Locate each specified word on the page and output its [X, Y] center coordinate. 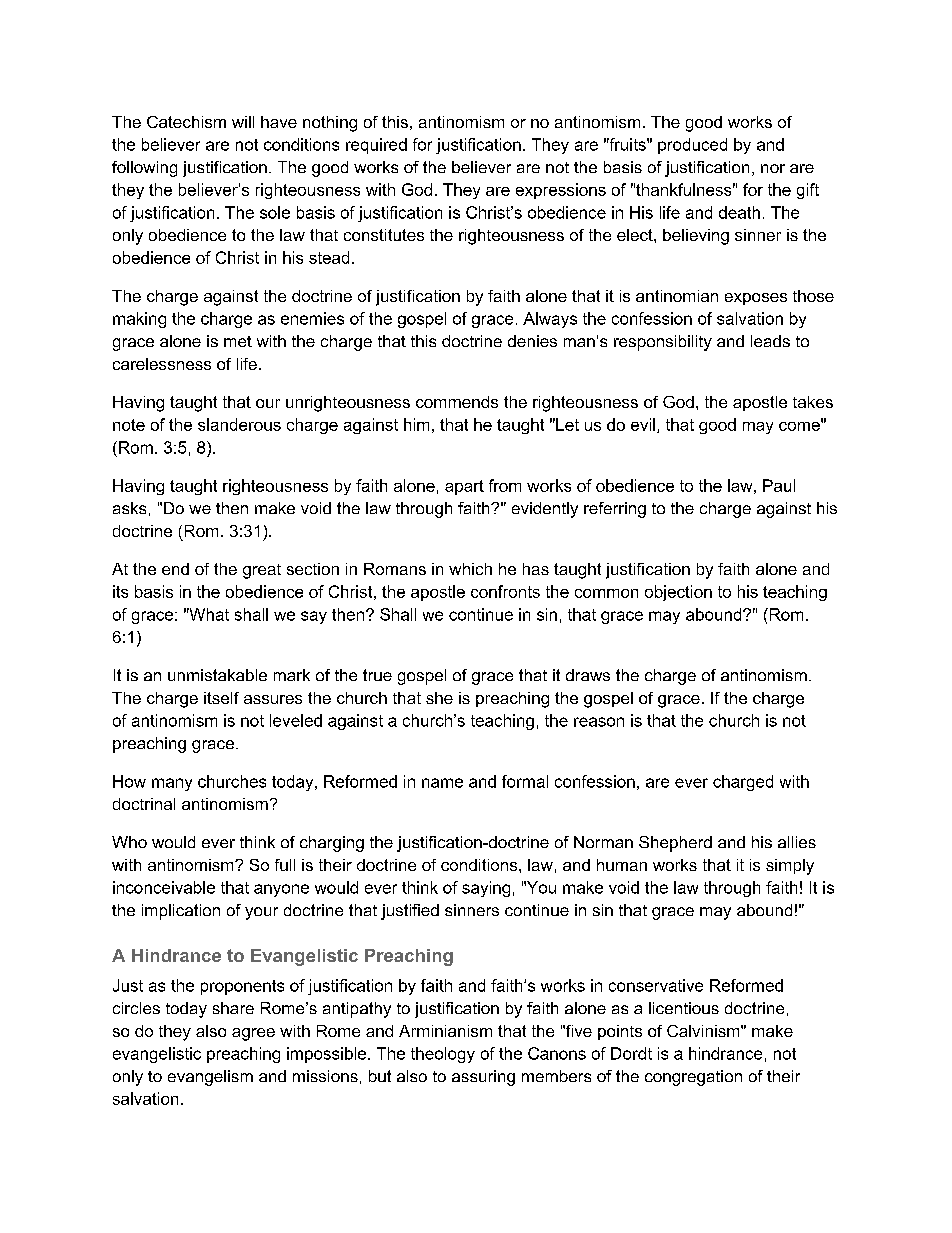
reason [599, 722]
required [376, 146]
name [442, 783]
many [172, 784]
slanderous [239, 424]
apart [464, 487]
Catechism [186, 122]
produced [692, 146]
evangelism [210, 1078]
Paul [779, 485]
